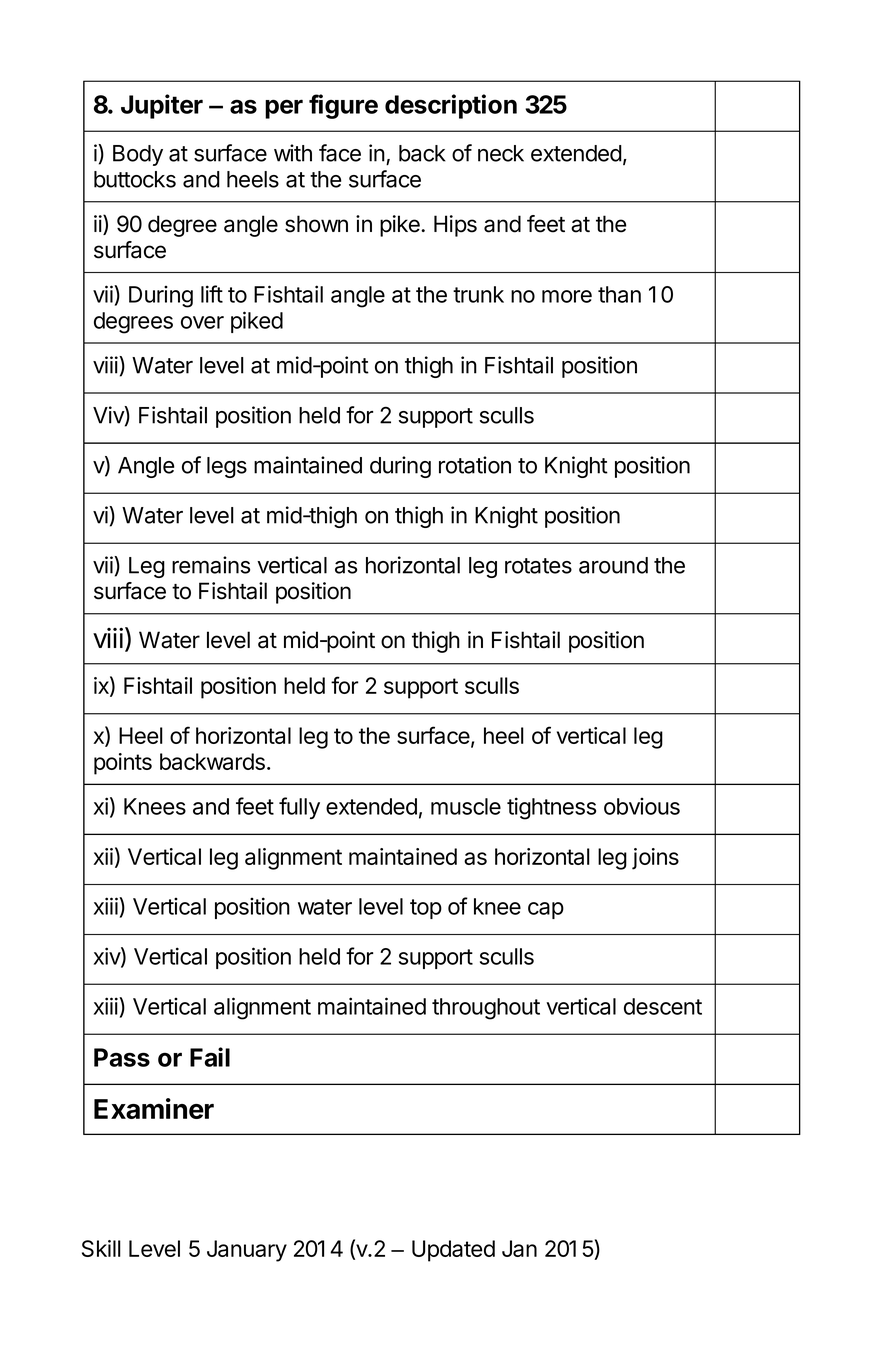 This document has width=887, height=1372. I want to click on muscle, so click(466, 806).
